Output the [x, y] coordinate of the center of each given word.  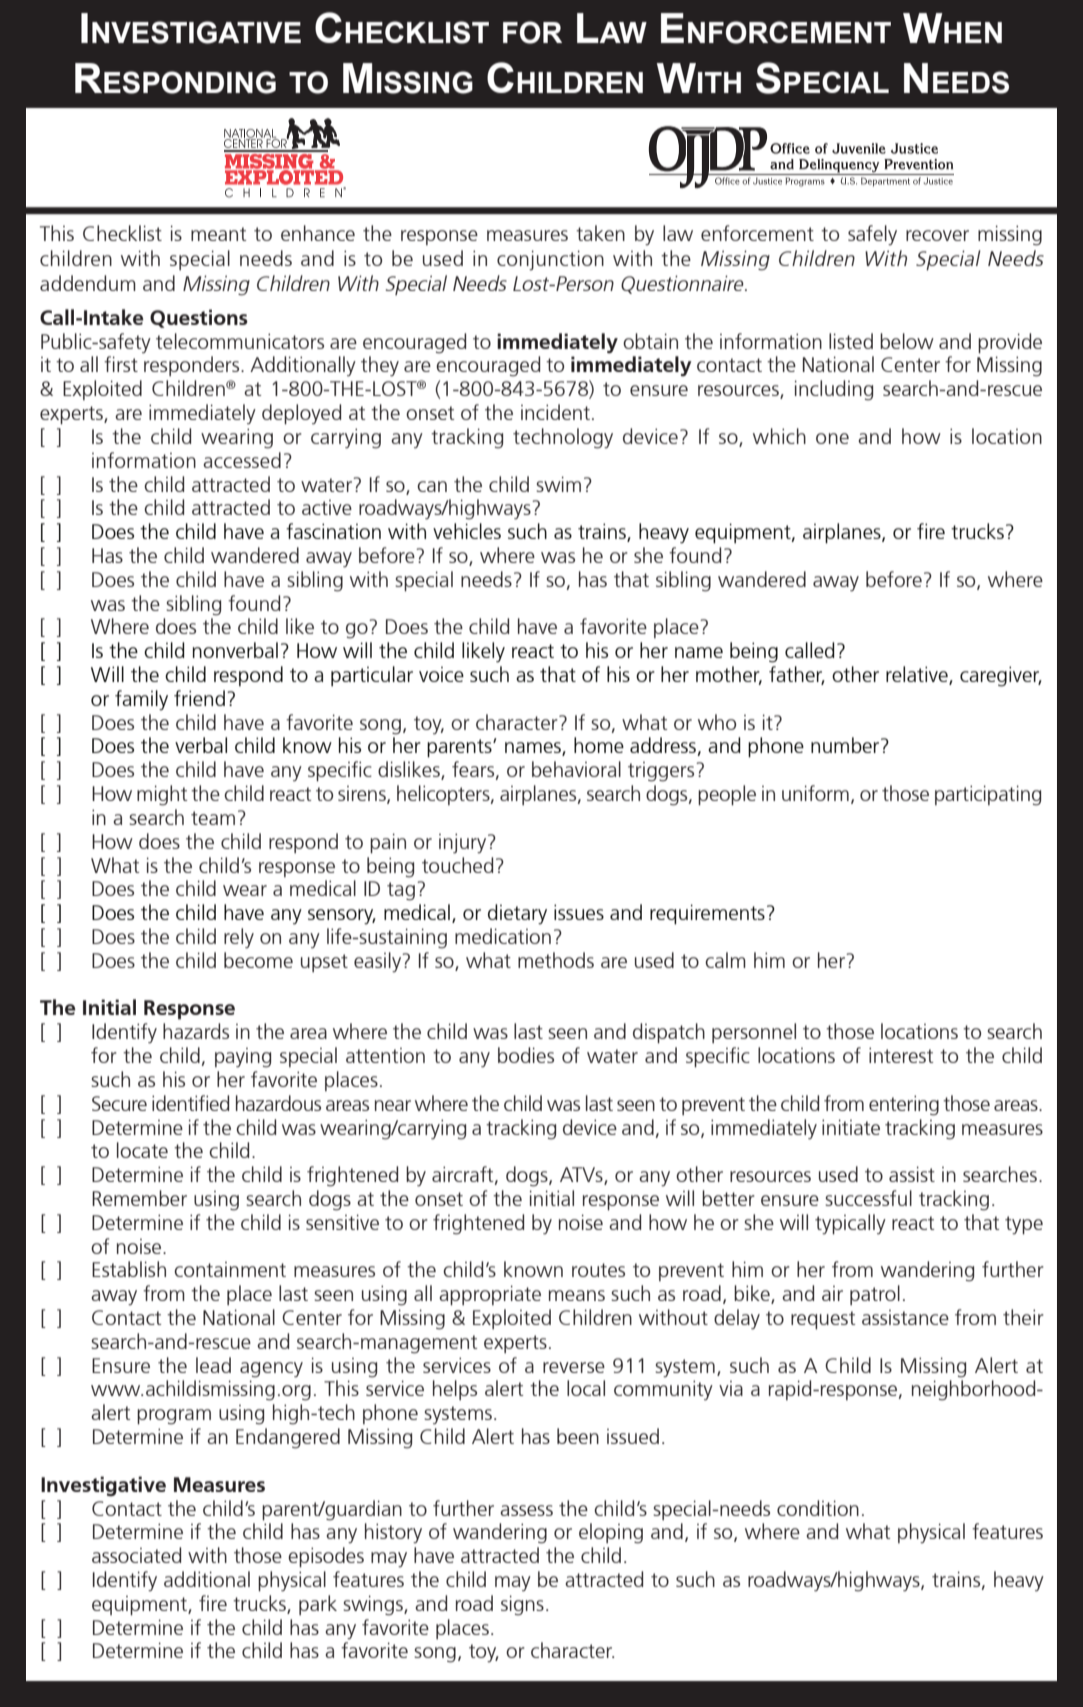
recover [937, 235]
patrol [875, 1295]
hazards [196, 1031]
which [779, 436]
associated [136, 1555]
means [577, 1295]
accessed [242, 460]
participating [988, 795]
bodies [526, 1055]
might [162, 795]
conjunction [550, 260]
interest [901, 1055]
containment [230, 1269]
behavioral [576, 769]
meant [218, 234]
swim [558, 484]
